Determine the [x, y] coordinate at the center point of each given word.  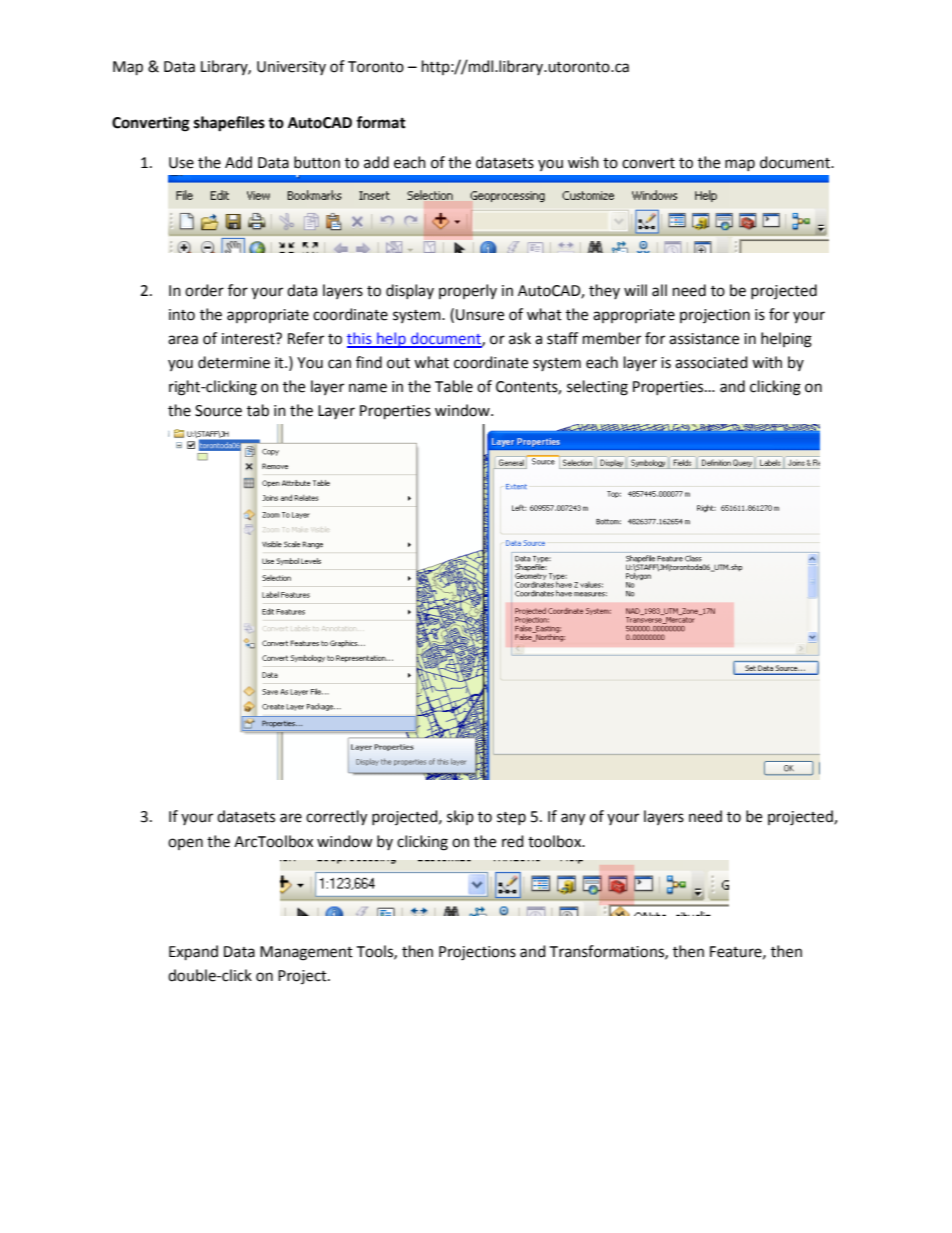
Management [306, 953]
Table [454, 386]
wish [583, 162]
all [659, 290]
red [513, 841]
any [573, 819]
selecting [597, 388]
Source [218, 411]
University [291, 68]
